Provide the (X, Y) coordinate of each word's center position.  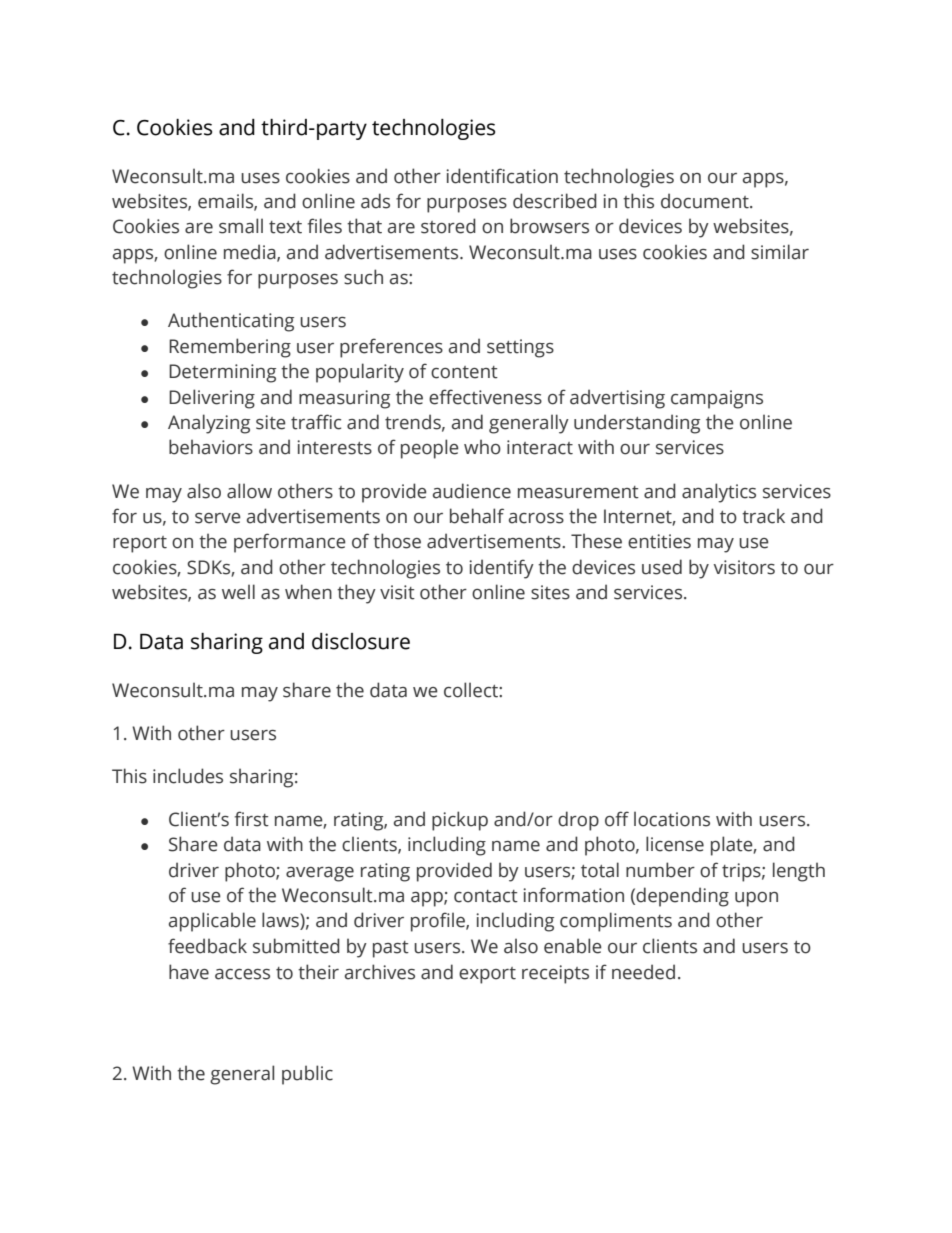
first (252, 819)
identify (501, 569)
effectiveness (485, 397)
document (706, 201)
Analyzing (209, 424)
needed (643, 972)
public (307, 1075)
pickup (460, 821)
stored (448, 226)
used (662, 567)
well (238, 592)
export (487, 975)
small (241, 226)
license (675, 844)
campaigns (717, 399)
